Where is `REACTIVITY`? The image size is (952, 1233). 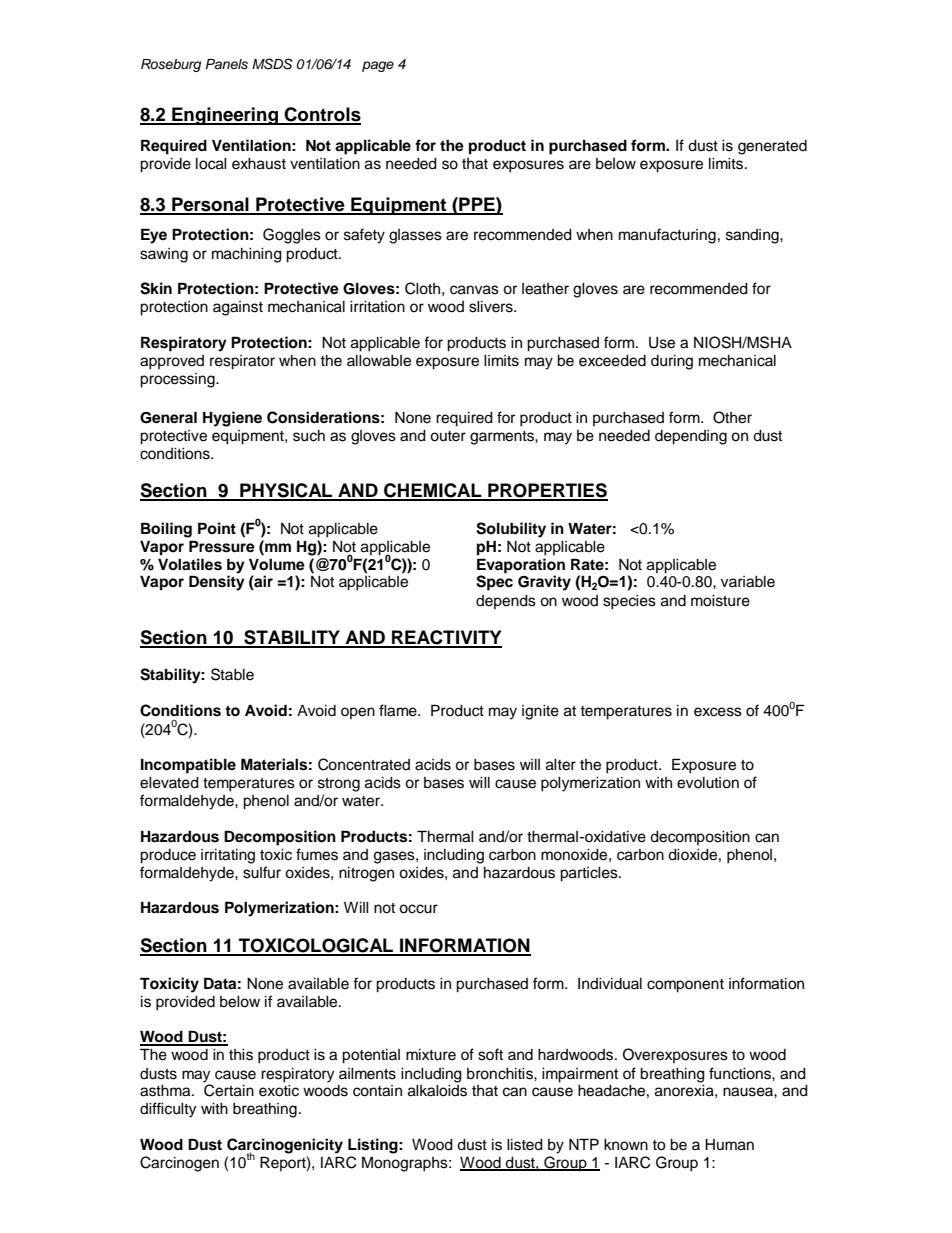 REACTIVITY is located at coordinates (446, 638).
